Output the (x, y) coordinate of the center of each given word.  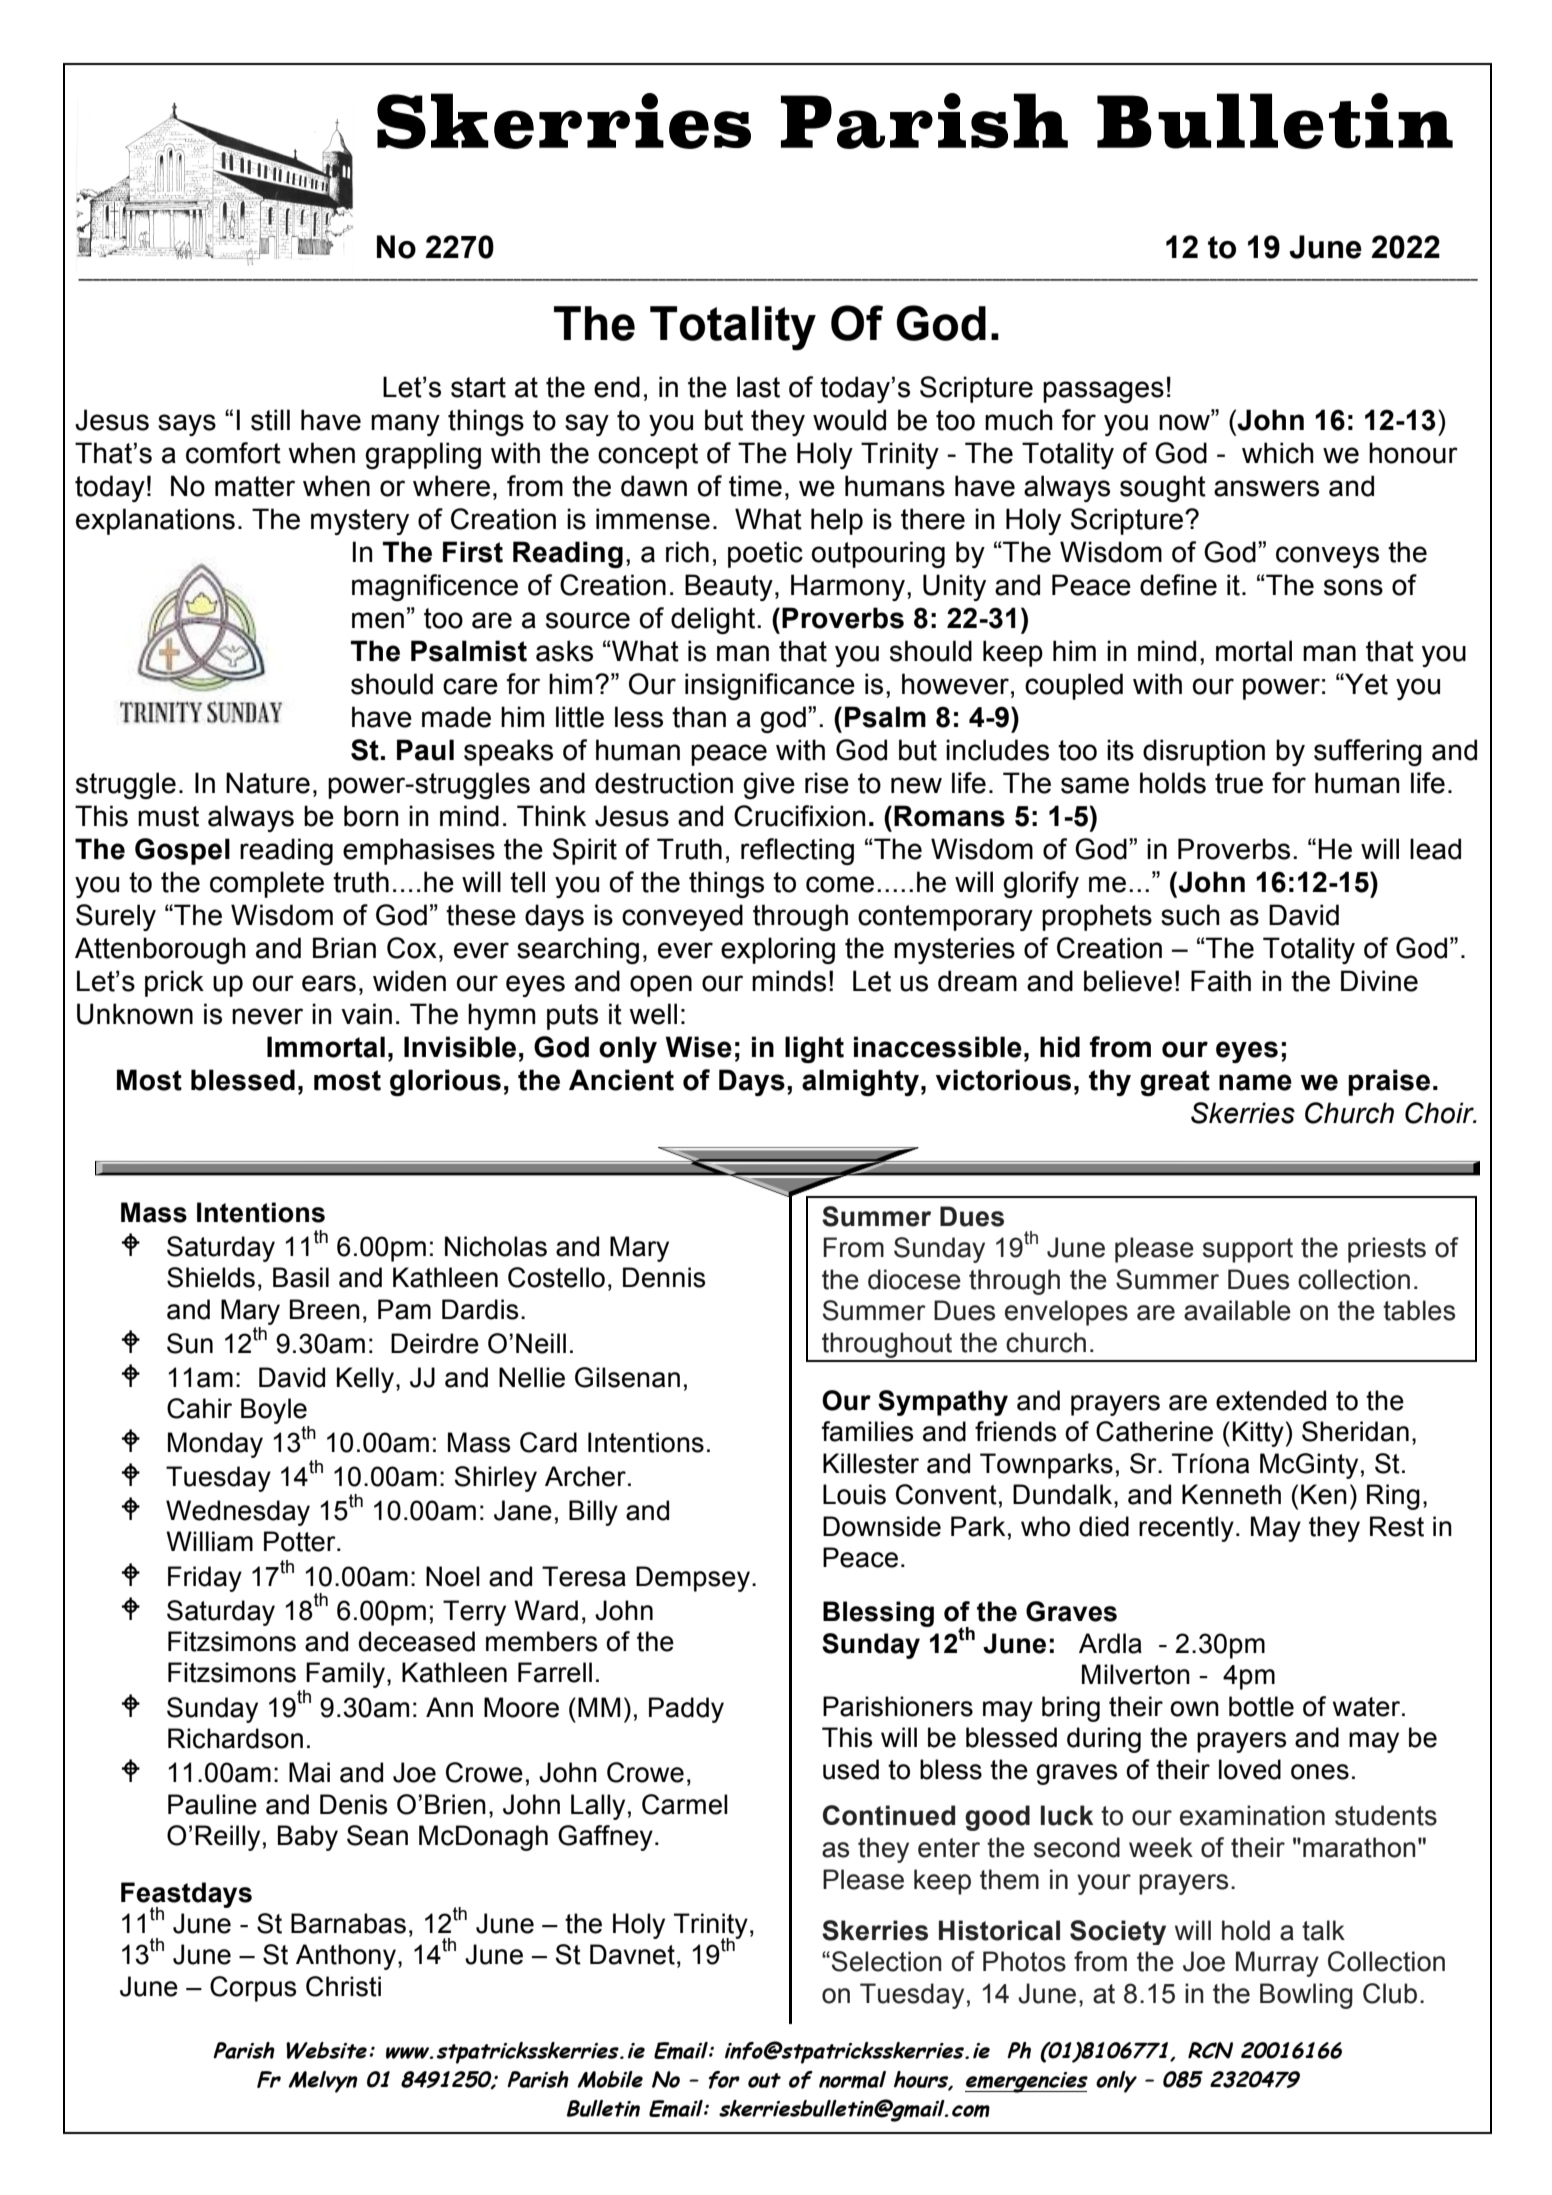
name (1255, 1082)
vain (366, 1014)
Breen (325, 1309)
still (270, 420)
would (849, 420)
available (1237, 1310)
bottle (1261, 1706)
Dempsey (693, 1579)
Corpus (253, 1989)
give (769, 785)
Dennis (664, 1277)
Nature (268, 783)
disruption (1204, 752)
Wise (698, 1047)
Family (345, 1675)
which (1278, 453)
